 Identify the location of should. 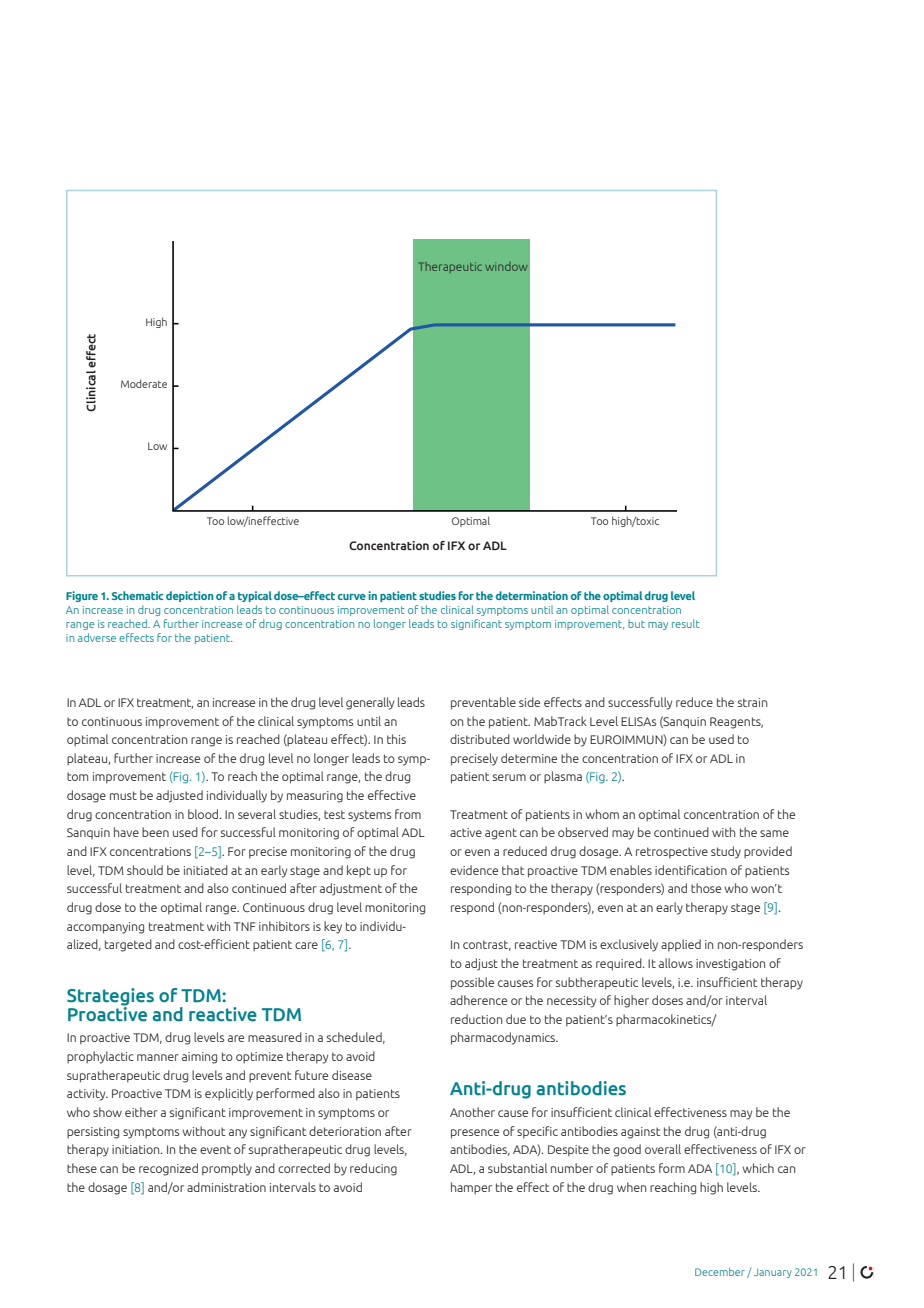
(145, 870).
